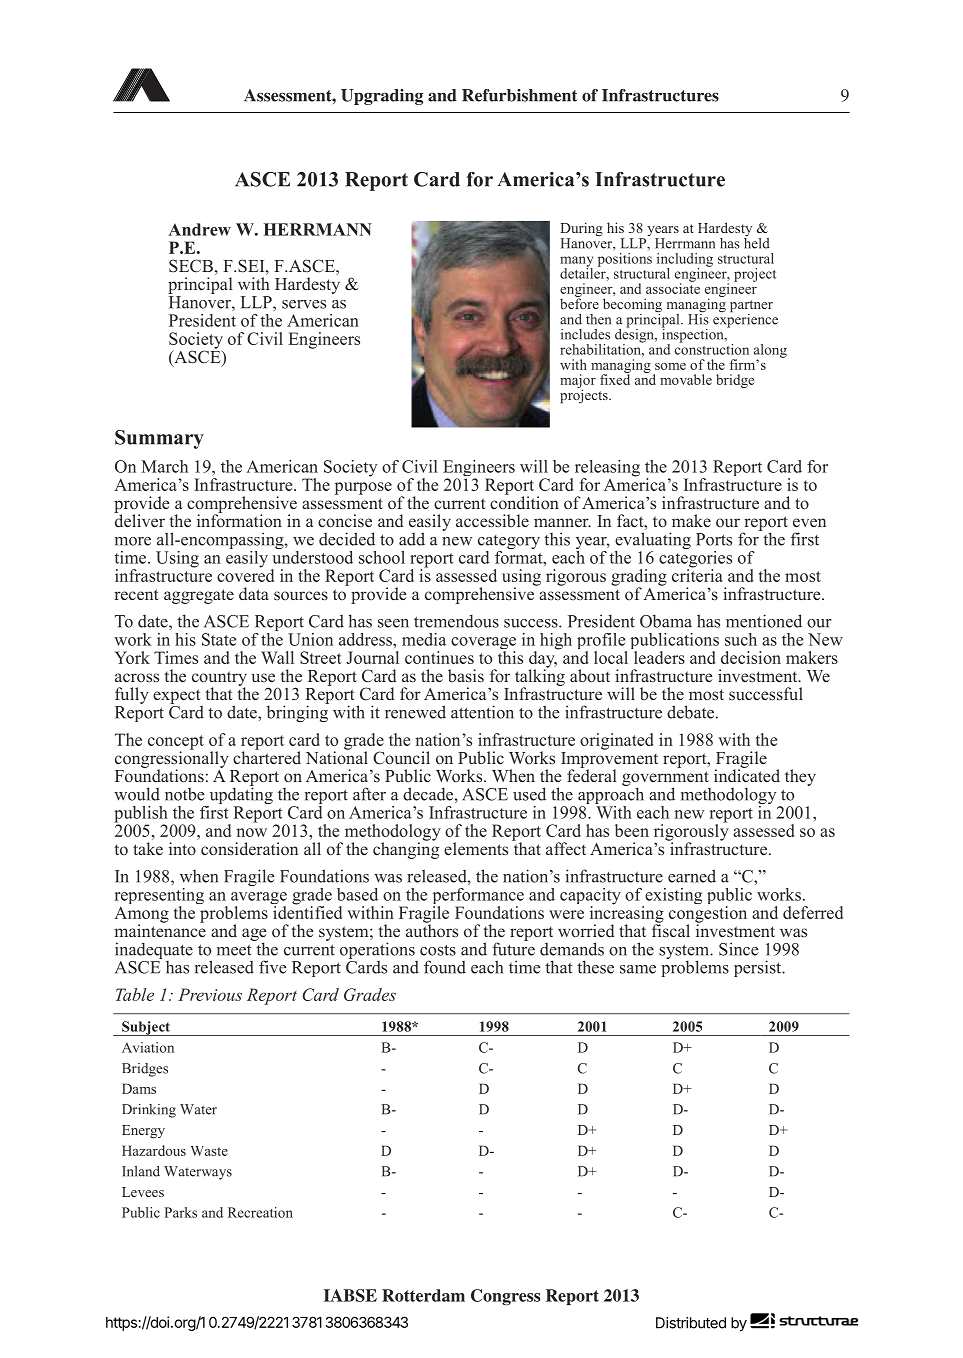 Image resolution: width=963 pixels, height=1358 pixels. Describe the element at coordinates (691, 1323) in the document. I see `Distributed` at that location.
